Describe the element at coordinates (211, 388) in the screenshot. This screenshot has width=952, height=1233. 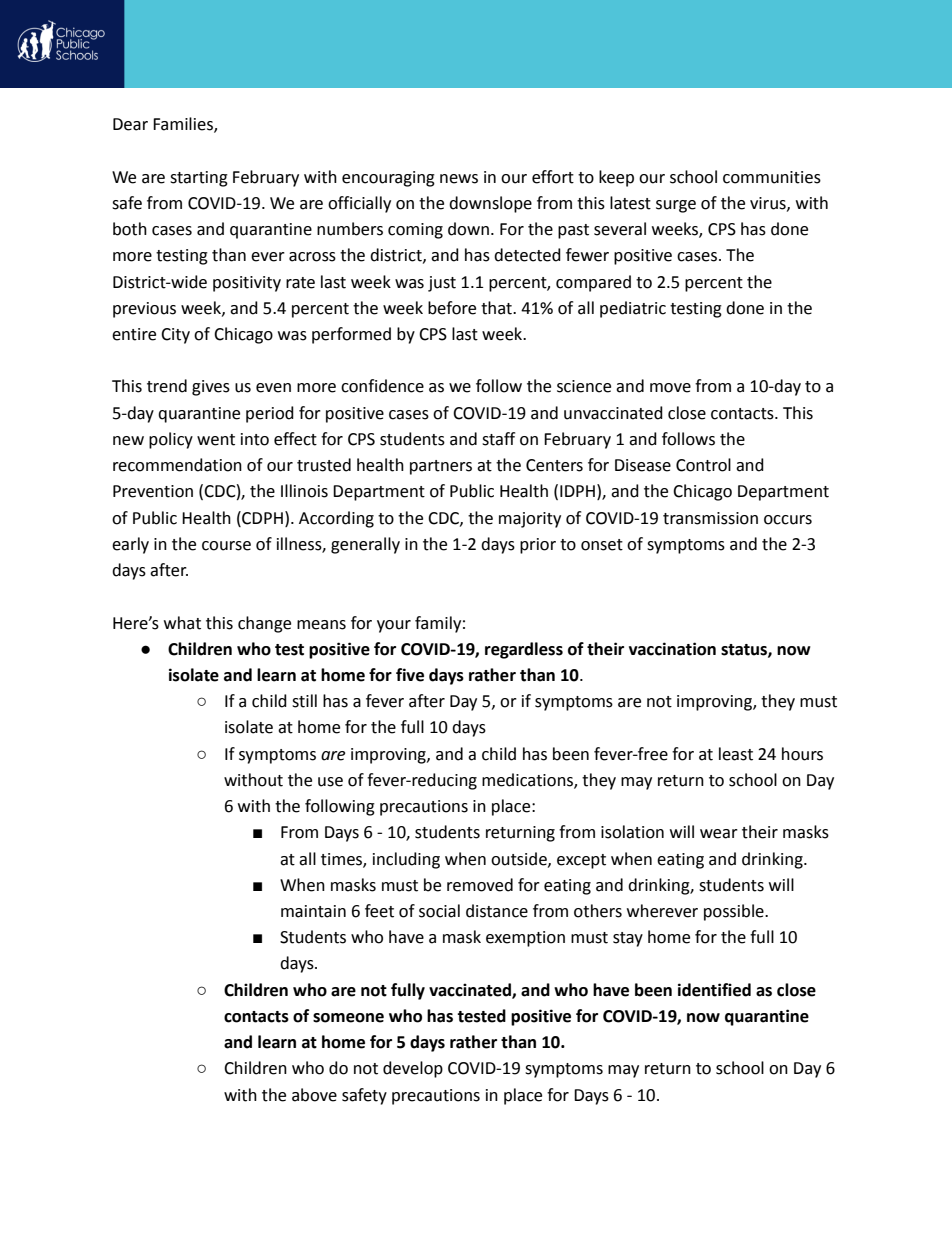
I see `gives` at that location.
